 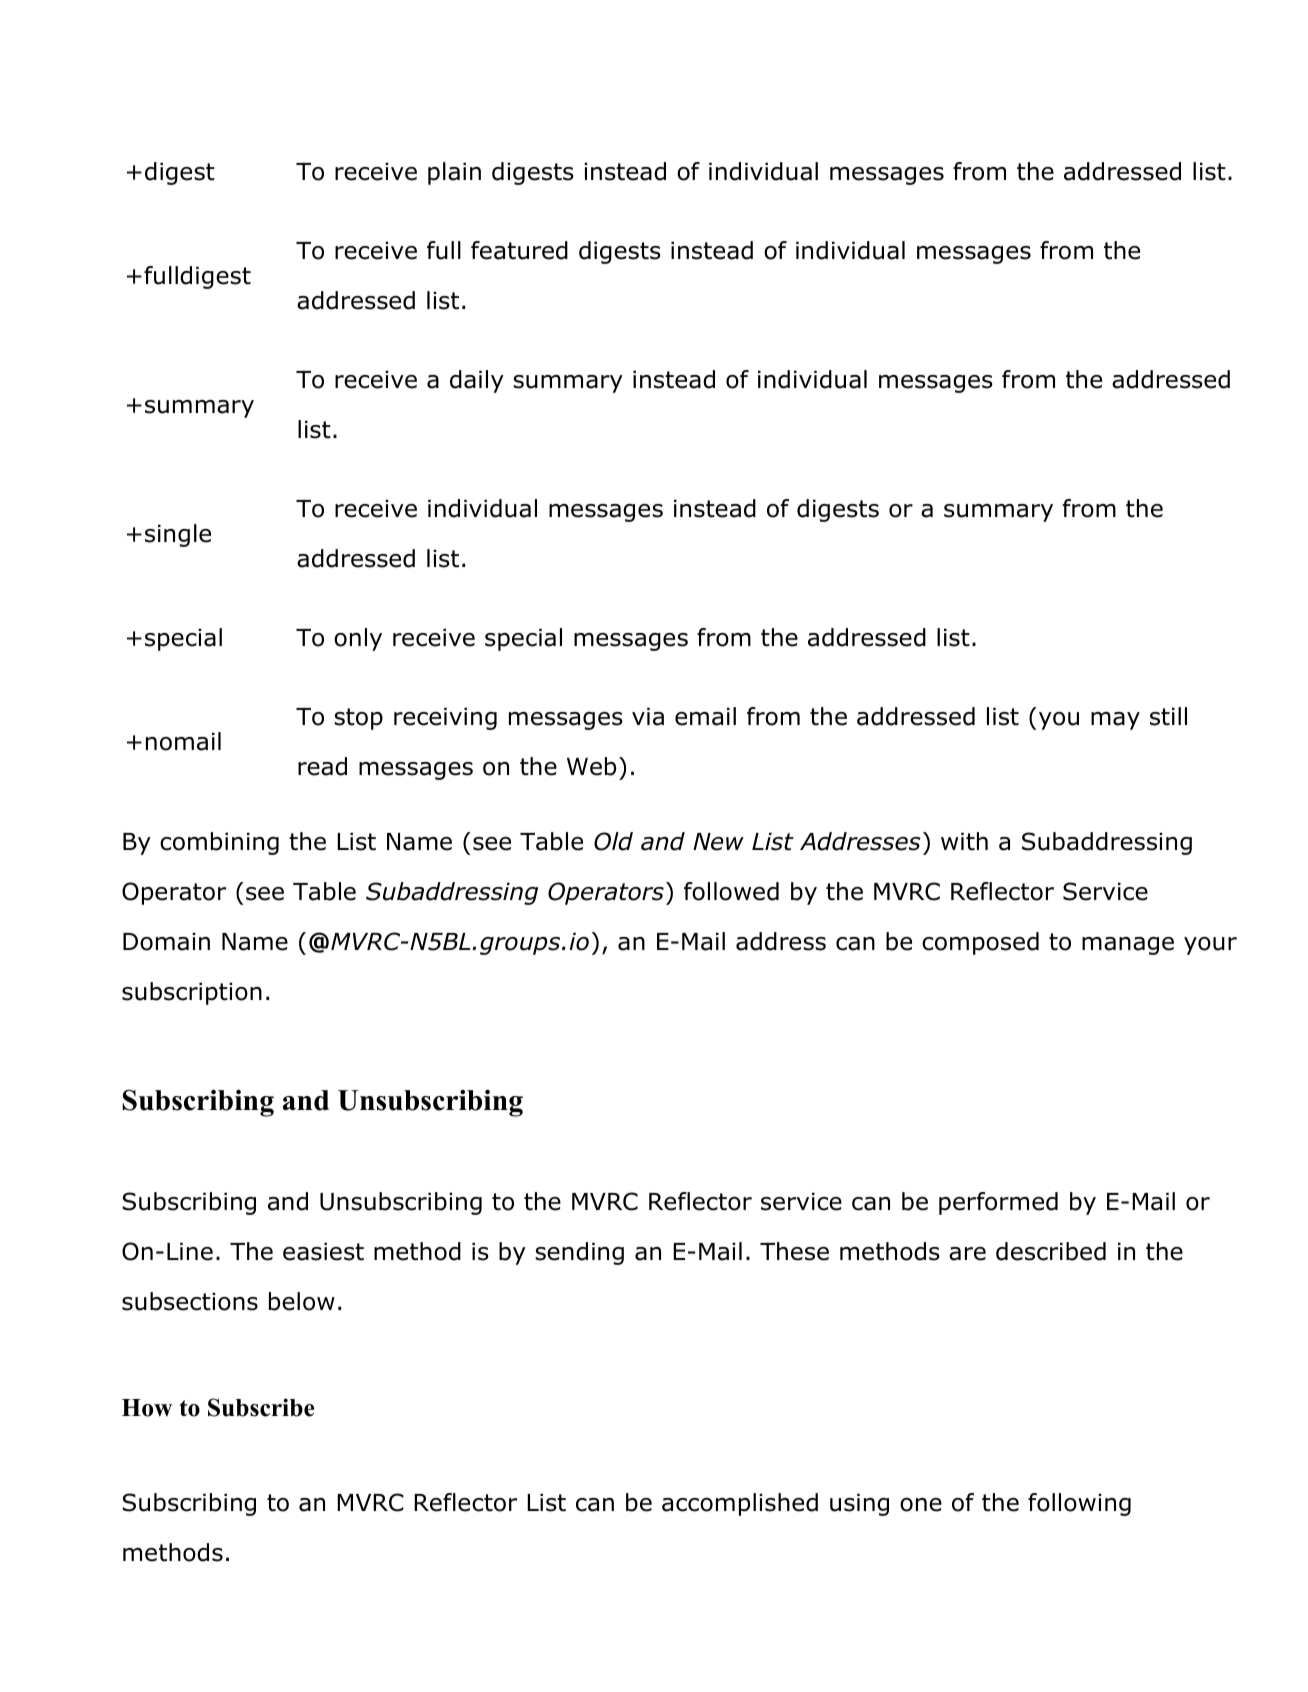 What do you see at coordinates (477, 381) in the image?
I see `daily` at bounding box center [477, 381].
